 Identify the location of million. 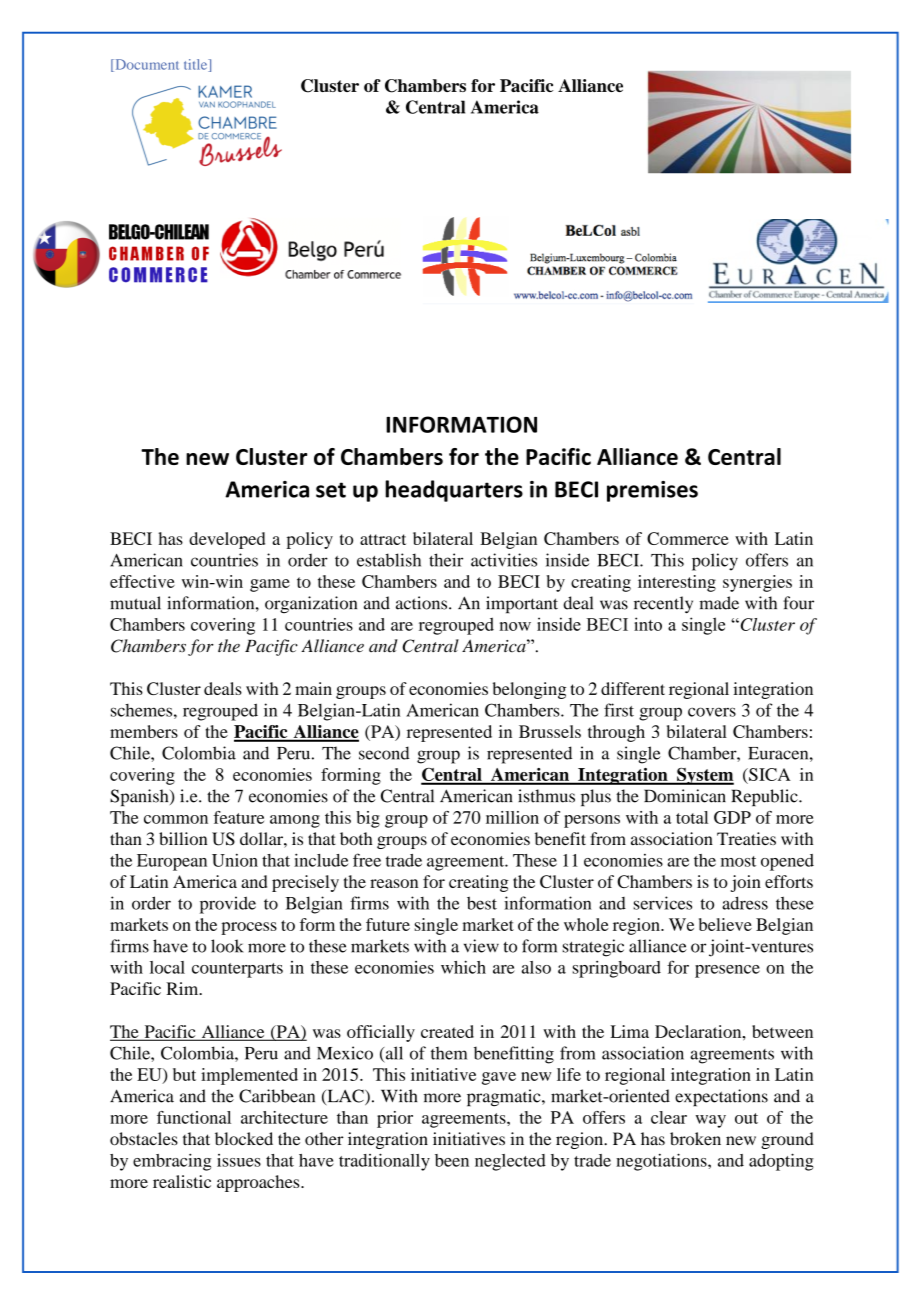
(512, 817).
